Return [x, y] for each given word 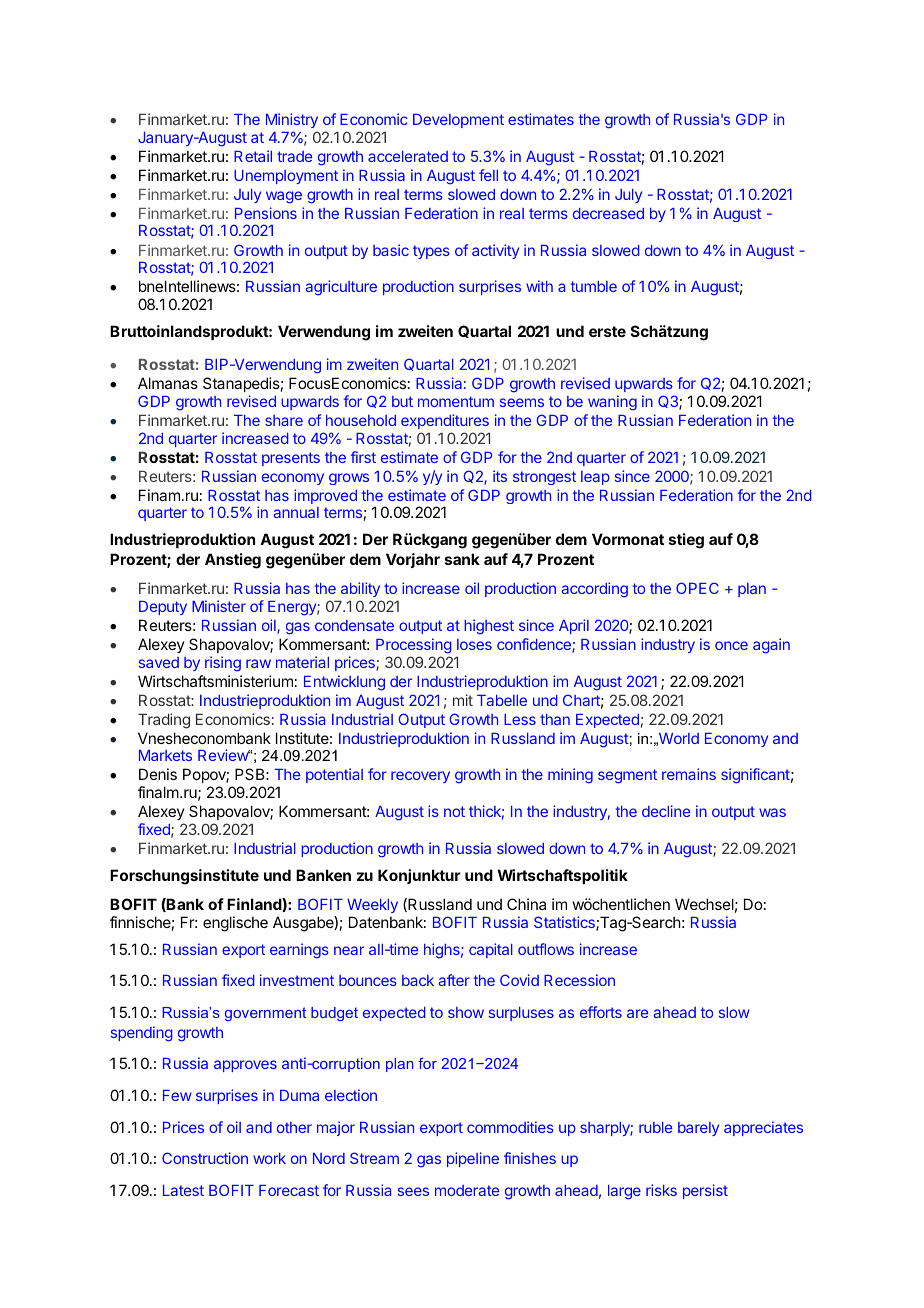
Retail [253, 156]
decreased [608, 213]
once [731, 645]
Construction [205, 1158]
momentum [456, 401]
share [284, 420]
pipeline [473, 1159]
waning [612, 403]
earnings [299, 951]
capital [491, 950]
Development [458, 121]
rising [223, 664]
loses [474, 644]
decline [666, 811]
